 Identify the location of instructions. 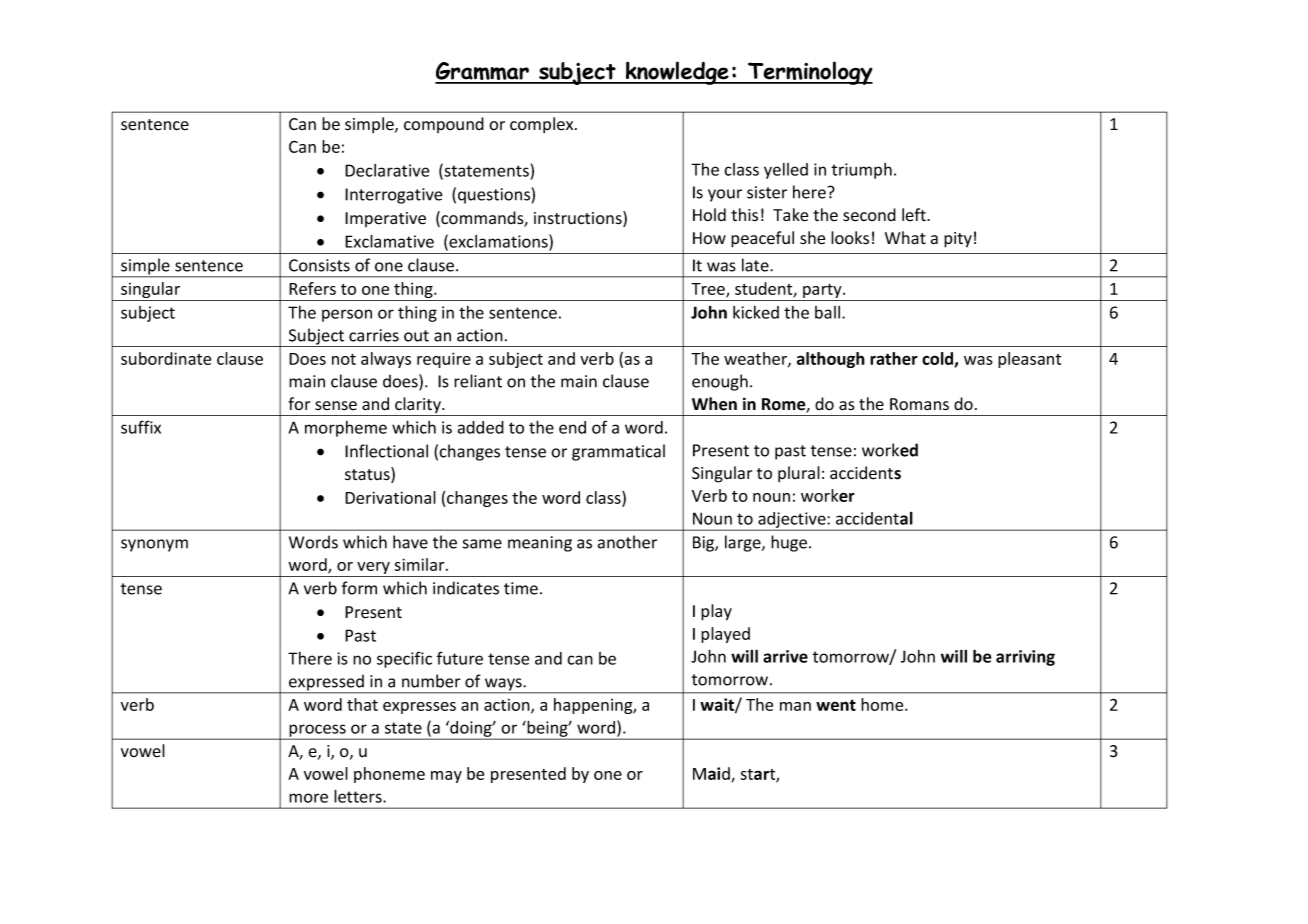
(579, 219).
